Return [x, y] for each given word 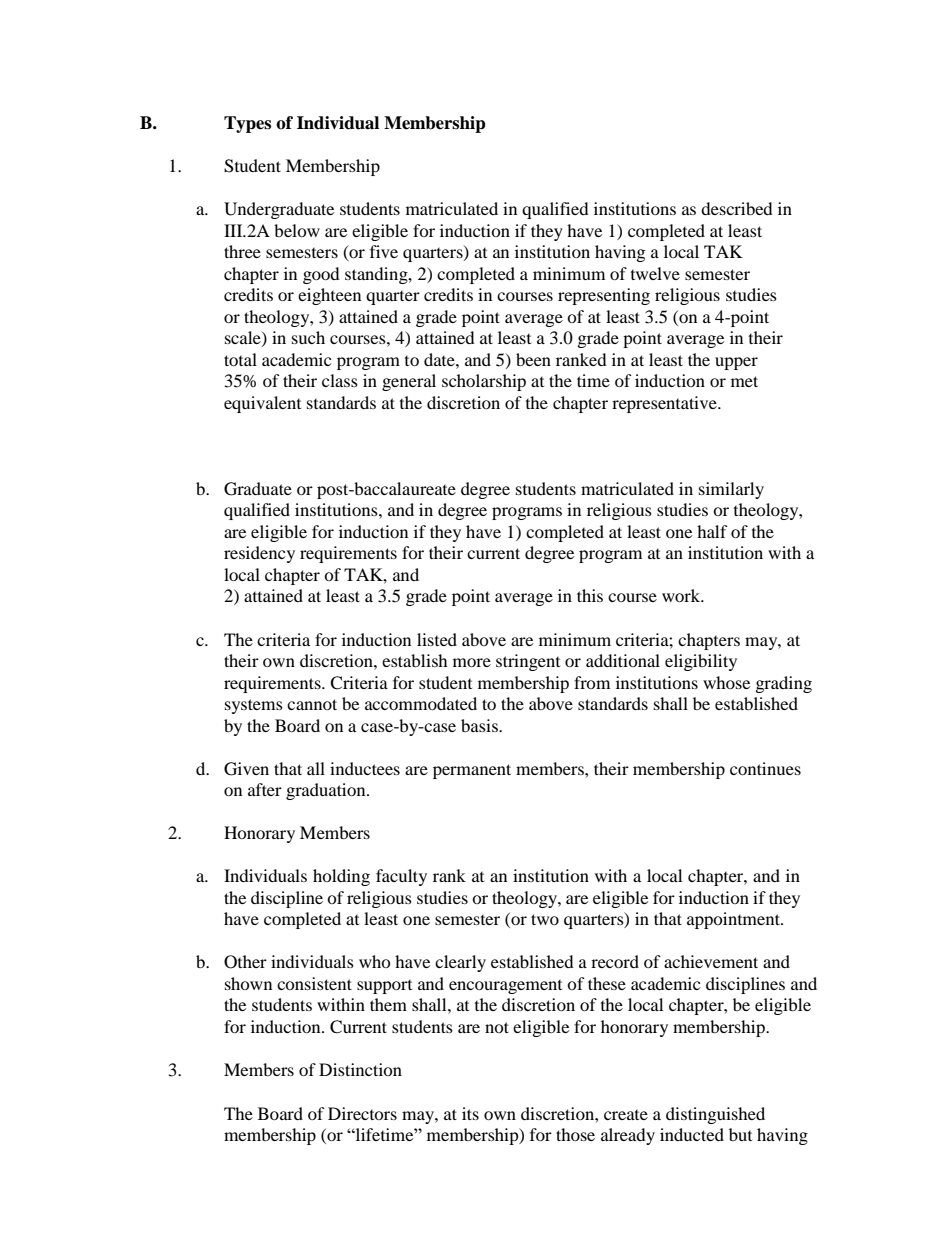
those [575, 1134]
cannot [312, 704]
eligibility [701, 662]
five [384, 251]
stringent [528, 662]
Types [247, 124]
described [737, 208]
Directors [362, 1113]
